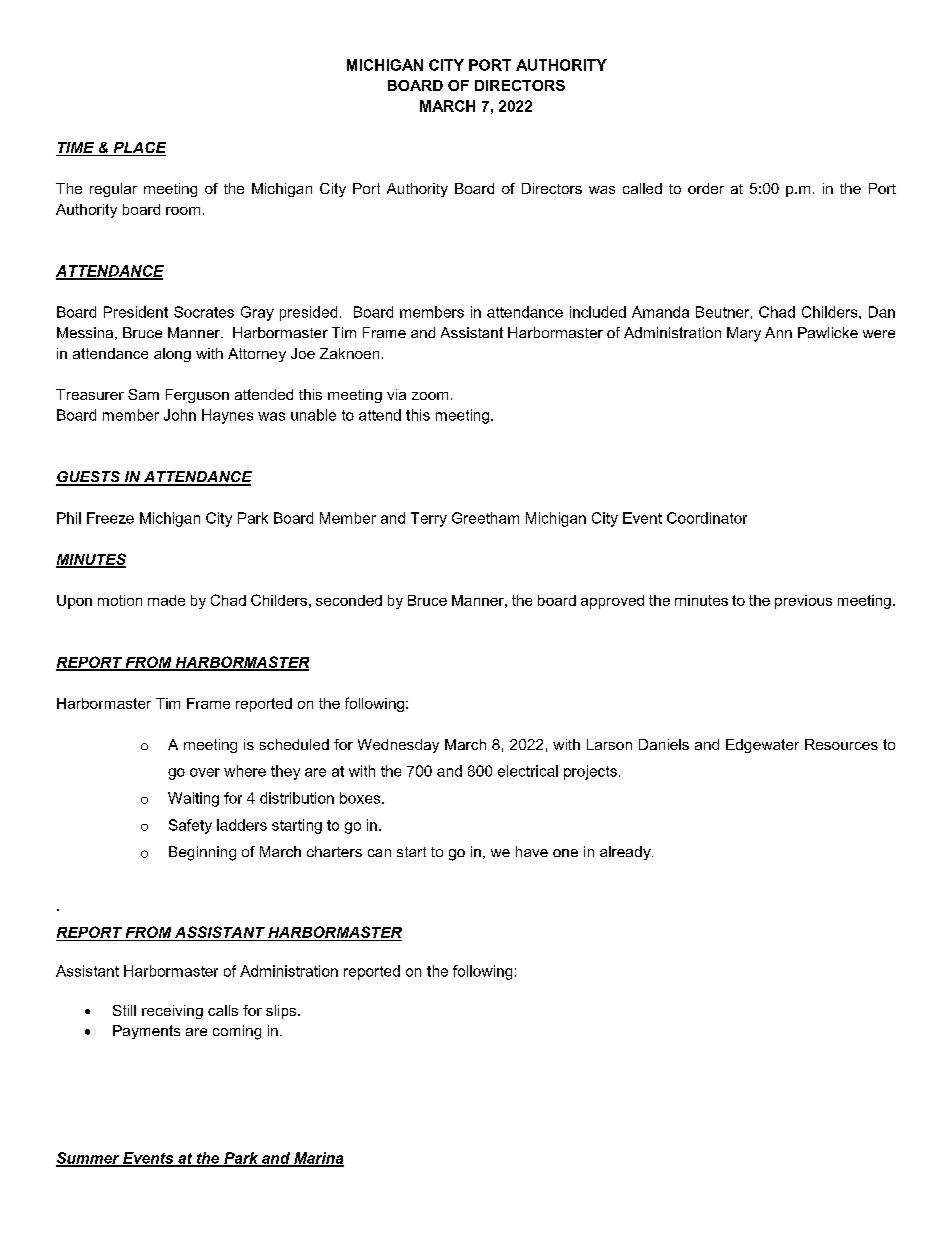  Describe the element at coordinates (532, 851) in the document. I see `have` at that location.
